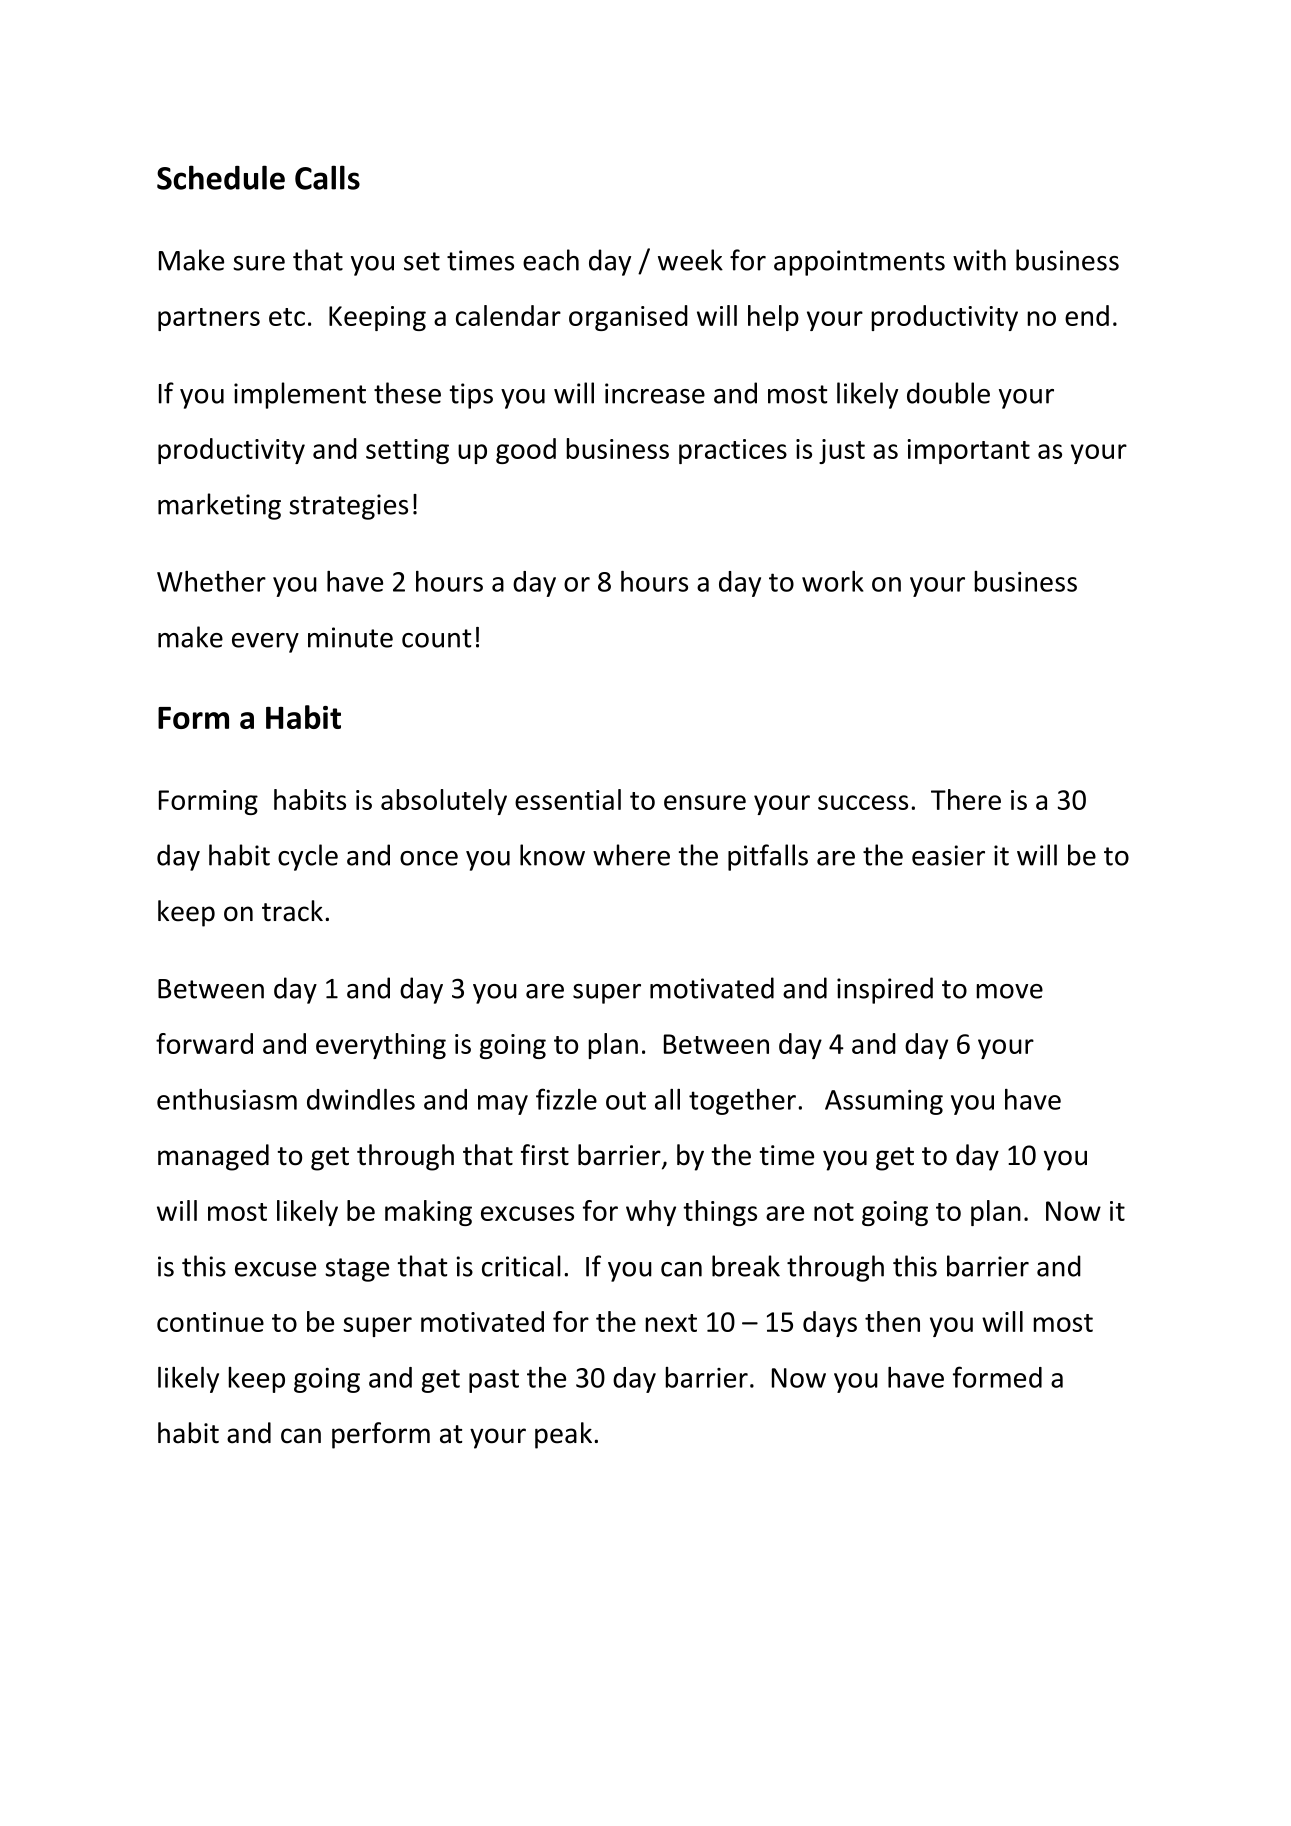 The height and width of the screenshot is (1826, 1291). I want to click on peak, so click(563, 1435).
